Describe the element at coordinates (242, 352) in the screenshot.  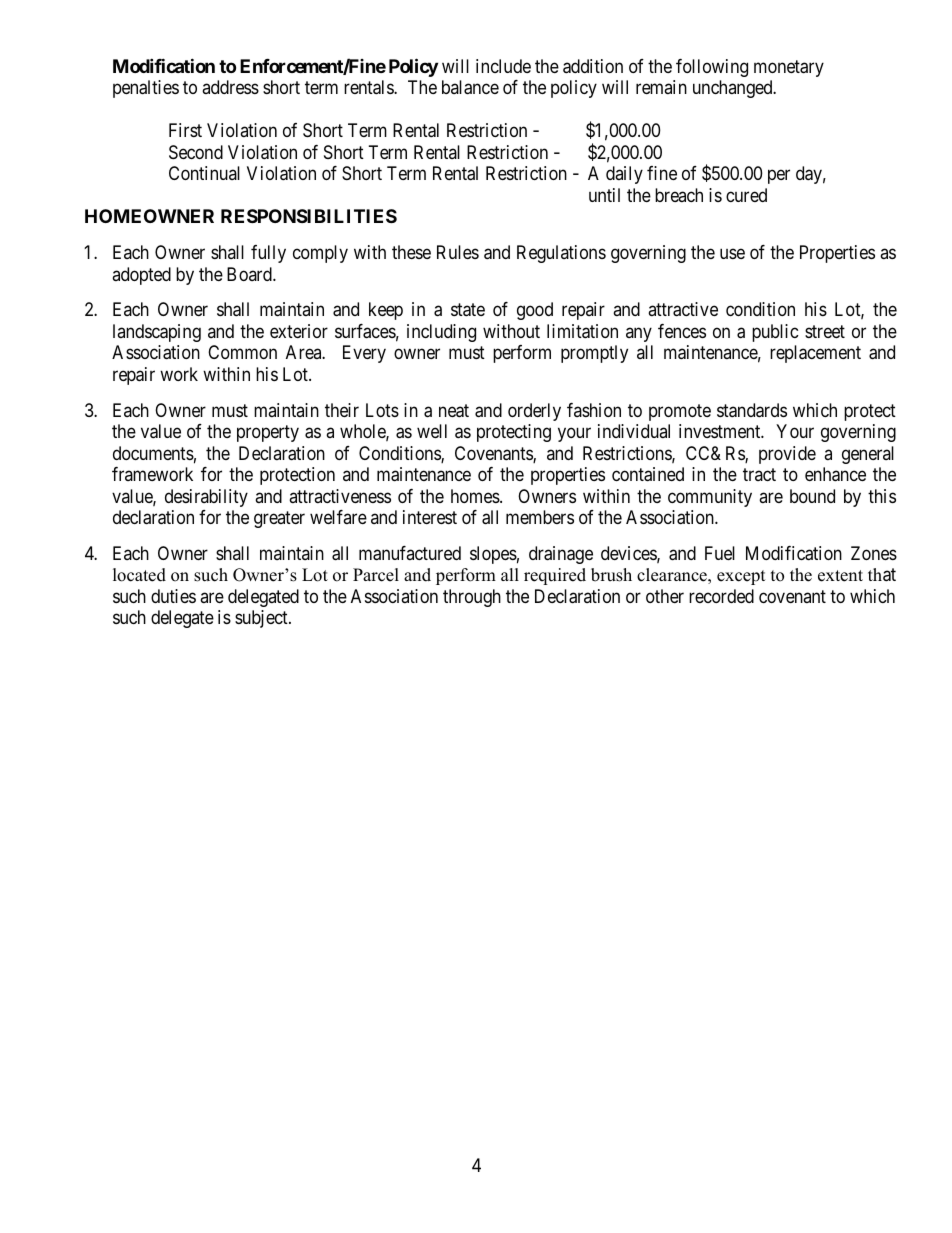
I see `Common` at that location.
